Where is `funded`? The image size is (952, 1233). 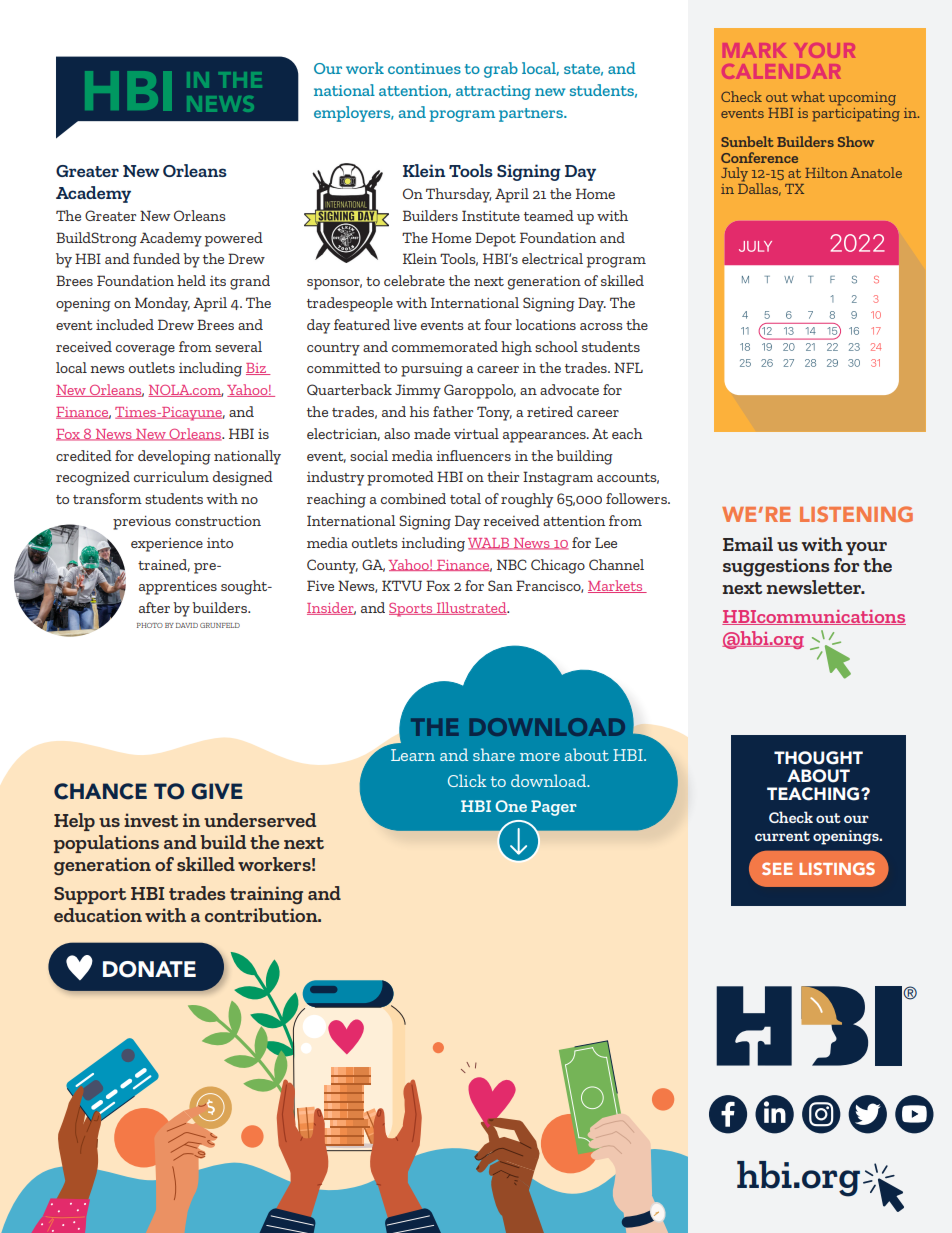
funded is located at coordinates (156, 258).
